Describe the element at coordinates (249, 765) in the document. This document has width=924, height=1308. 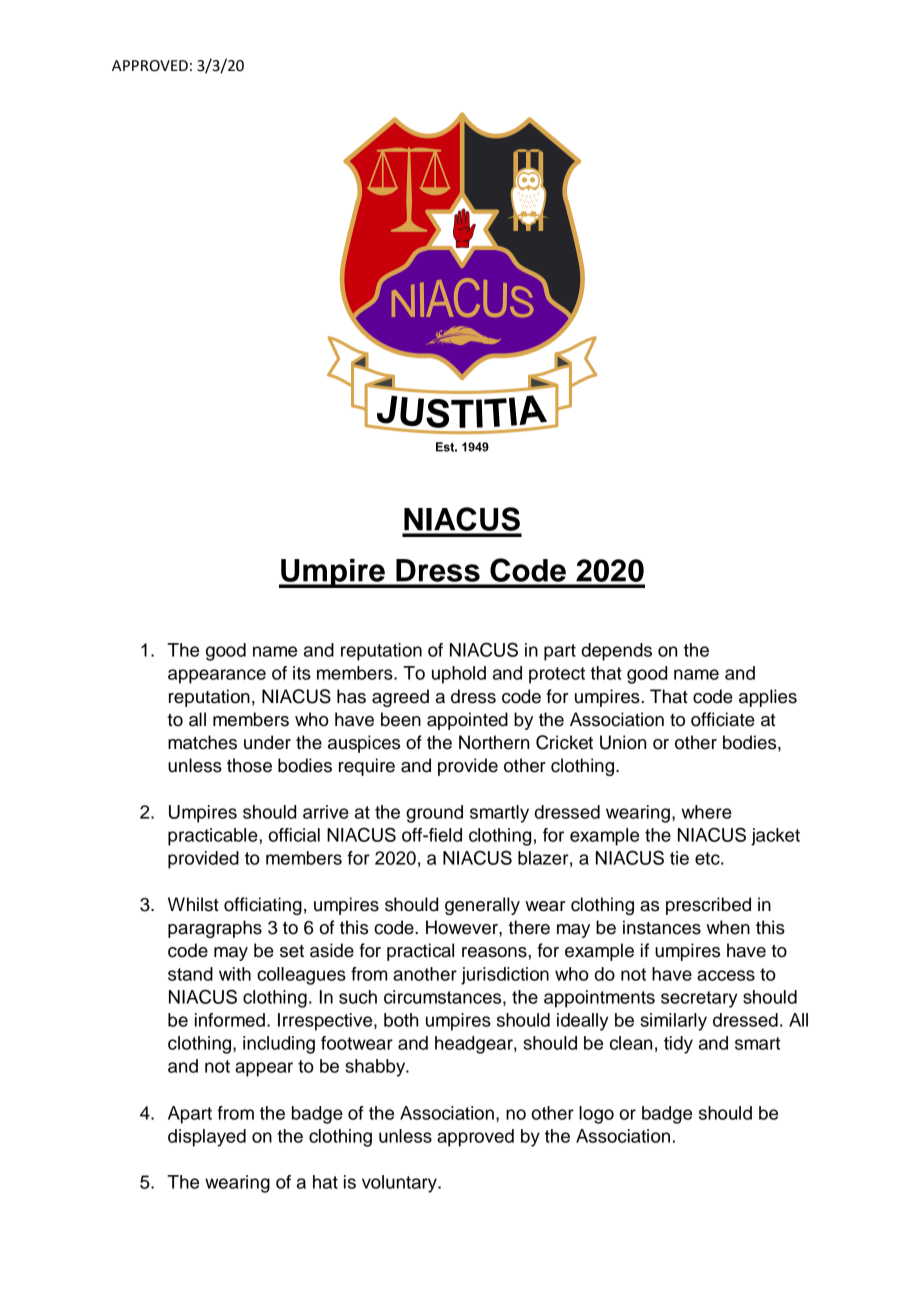
I see `those` at that location.
